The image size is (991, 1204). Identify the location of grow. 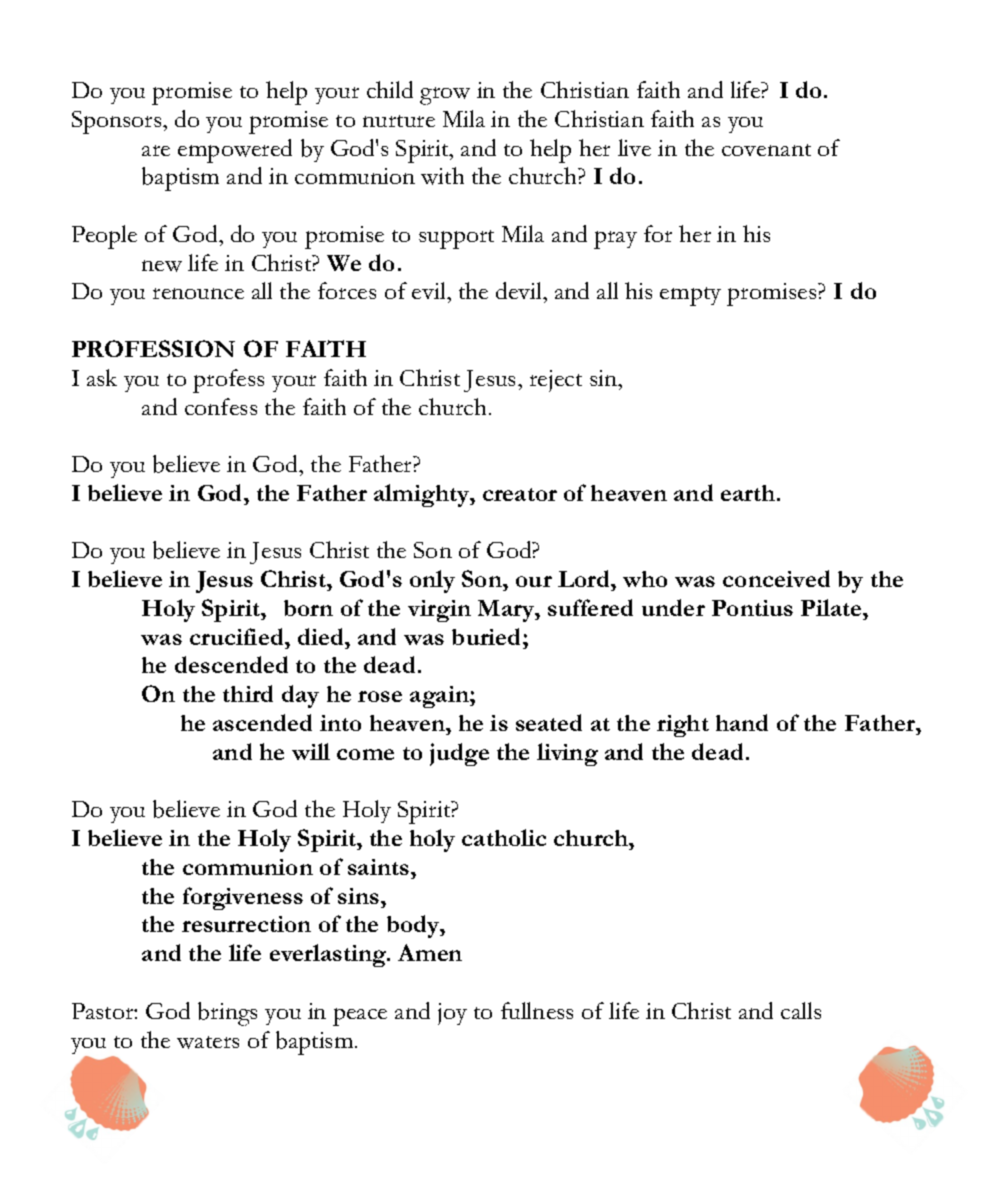
(445, 96).
